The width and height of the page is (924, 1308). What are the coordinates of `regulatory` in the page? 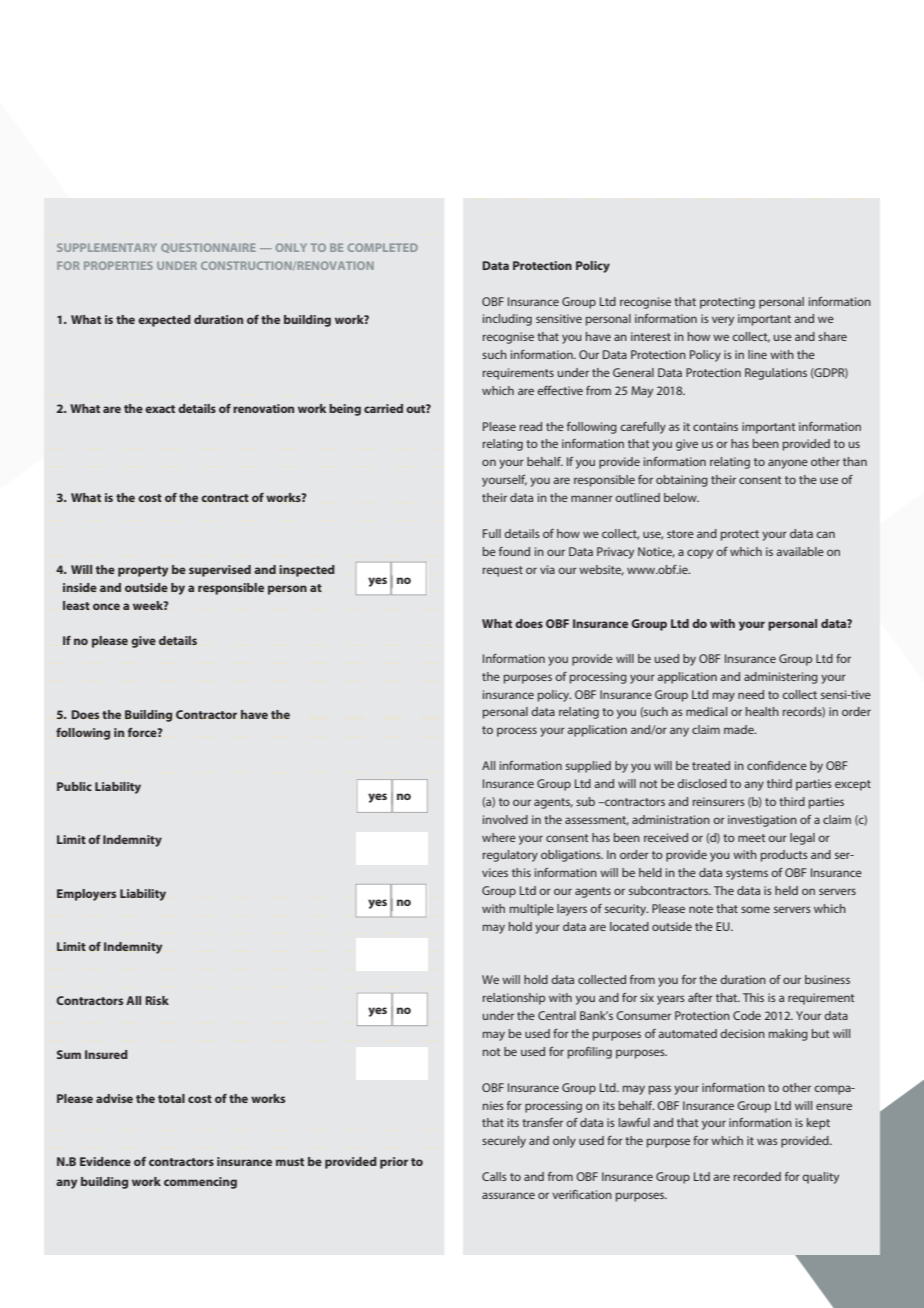 It's located at (510, 856).
